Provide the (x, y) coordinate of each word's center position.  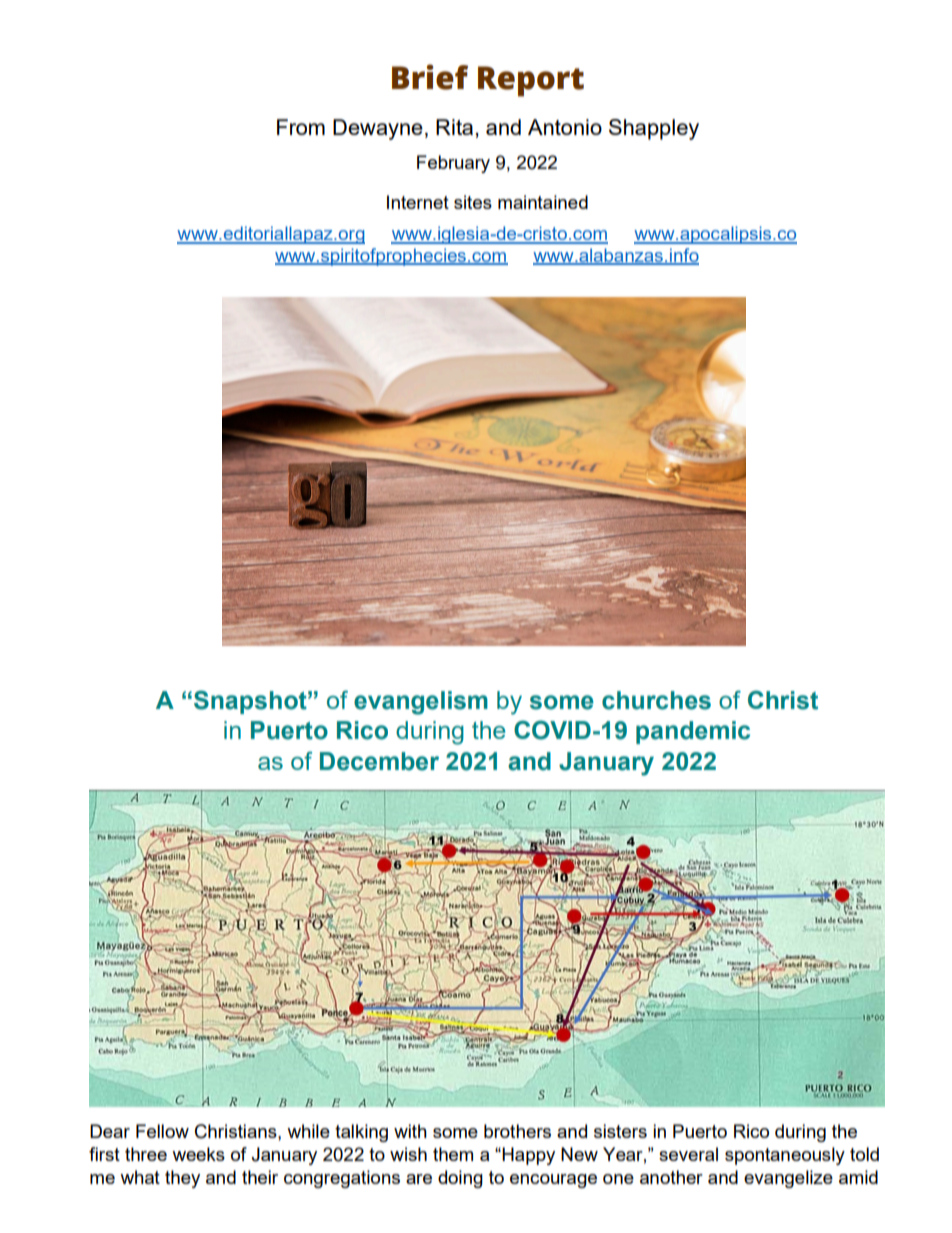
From (301, 127)
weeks (198, 1154)
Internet (418, 202)
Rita (454, 127)
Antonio (565, 127)
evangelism (421, 703)
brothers (517, 1131)
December (379, 761)
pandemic (693, 732)
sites (473, 202)
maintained (543, 202)
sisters (620, 1131)
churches (656, 700)
